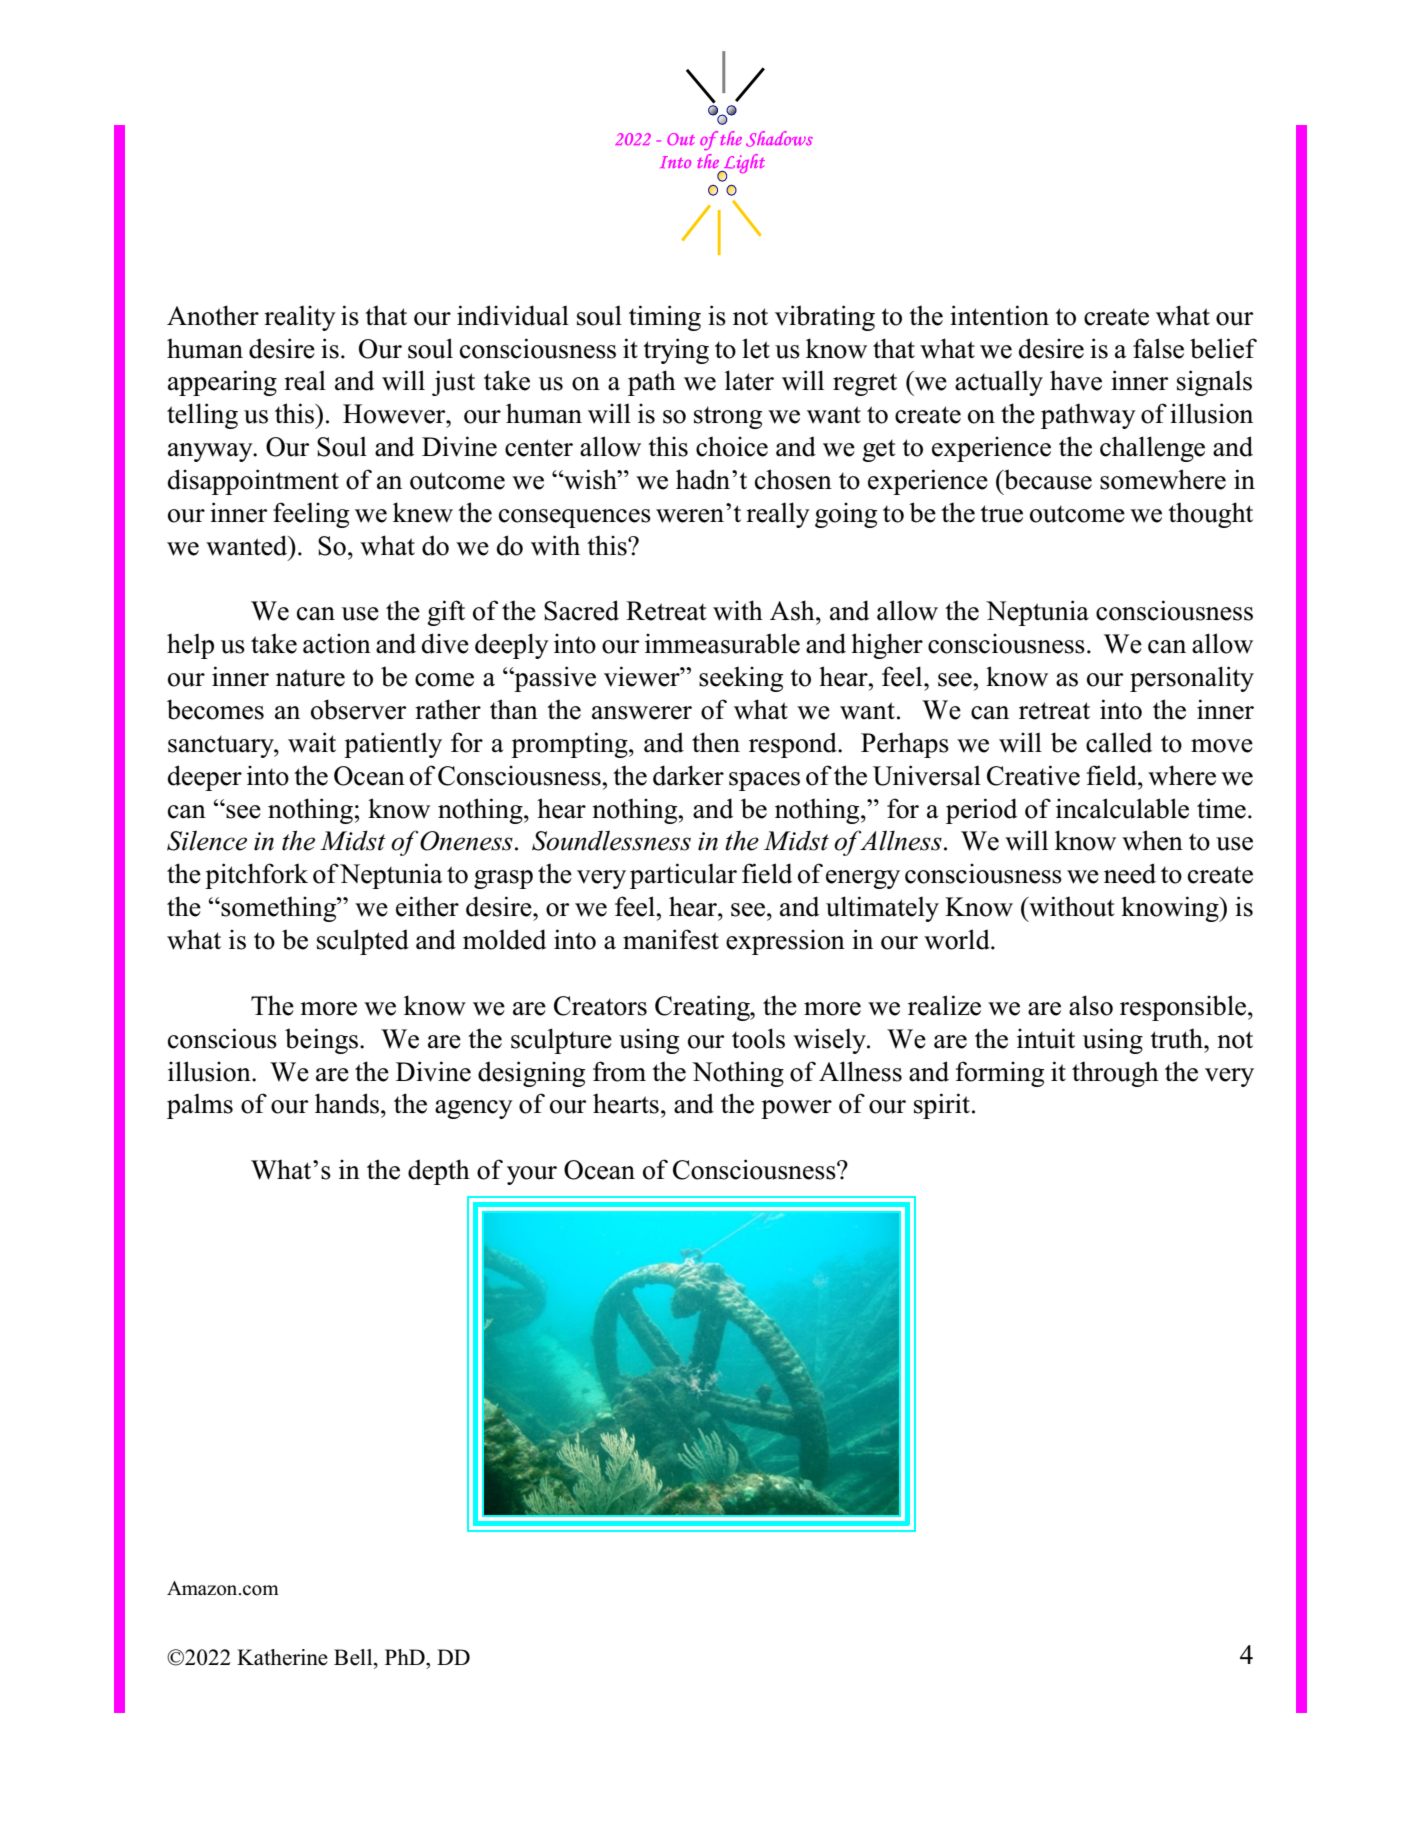 The width and height of the screenshot is (1421, 1838). I want to click on have, so click(1076, 380).
